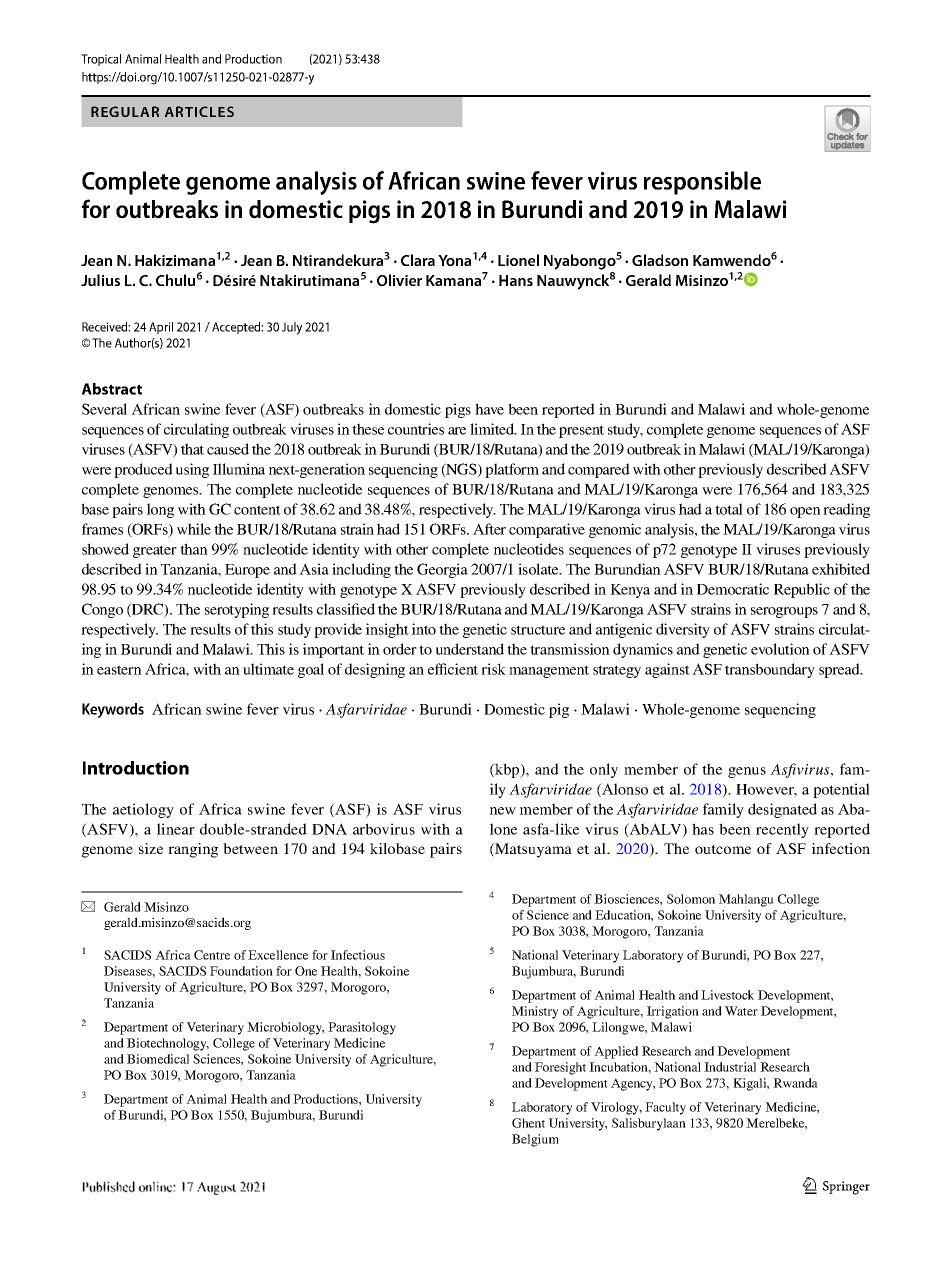 This page has width=952, height=1265. Describe the element at coordinates (518, 260) in the page. I see `Lionel` at that location.
